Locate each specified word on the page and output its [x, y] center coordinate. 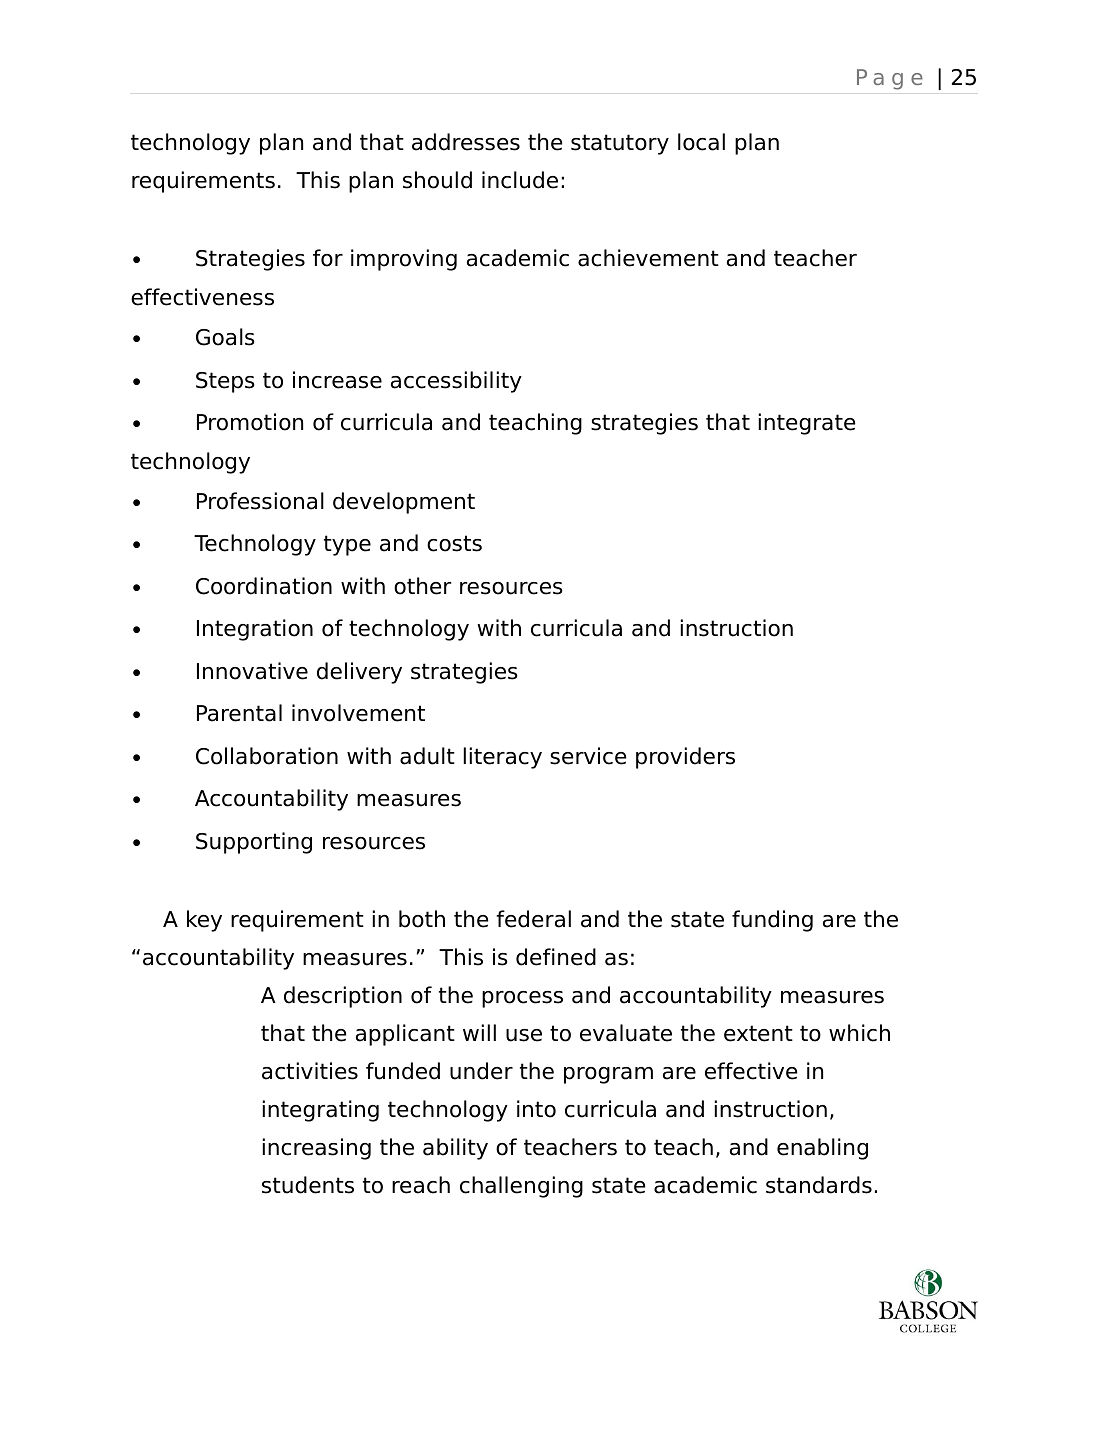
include [520, 180]
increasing [316, 1149]
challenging [521, 1187]
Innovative [252, 671]
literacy [502, 758]
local [701, 142]
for [328, 258]
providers [685, 758]
